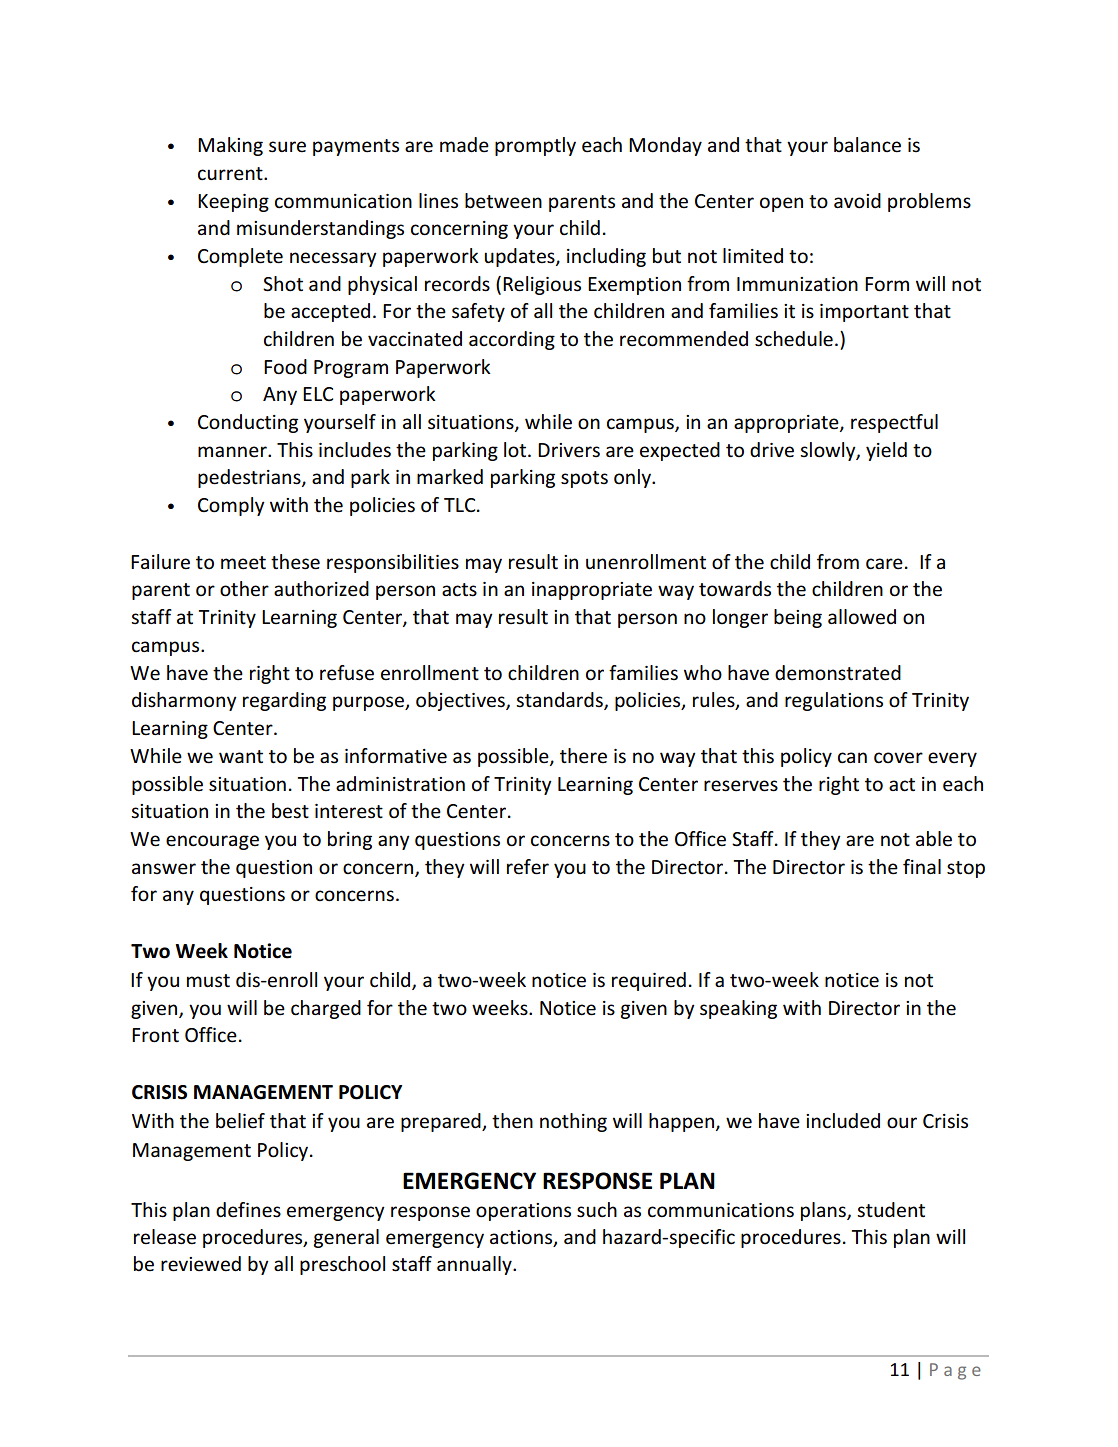 The image size is (1118, 1447). Describe the element at coordinates (891, 1210) in the screenshot. I see `student` at that location.
